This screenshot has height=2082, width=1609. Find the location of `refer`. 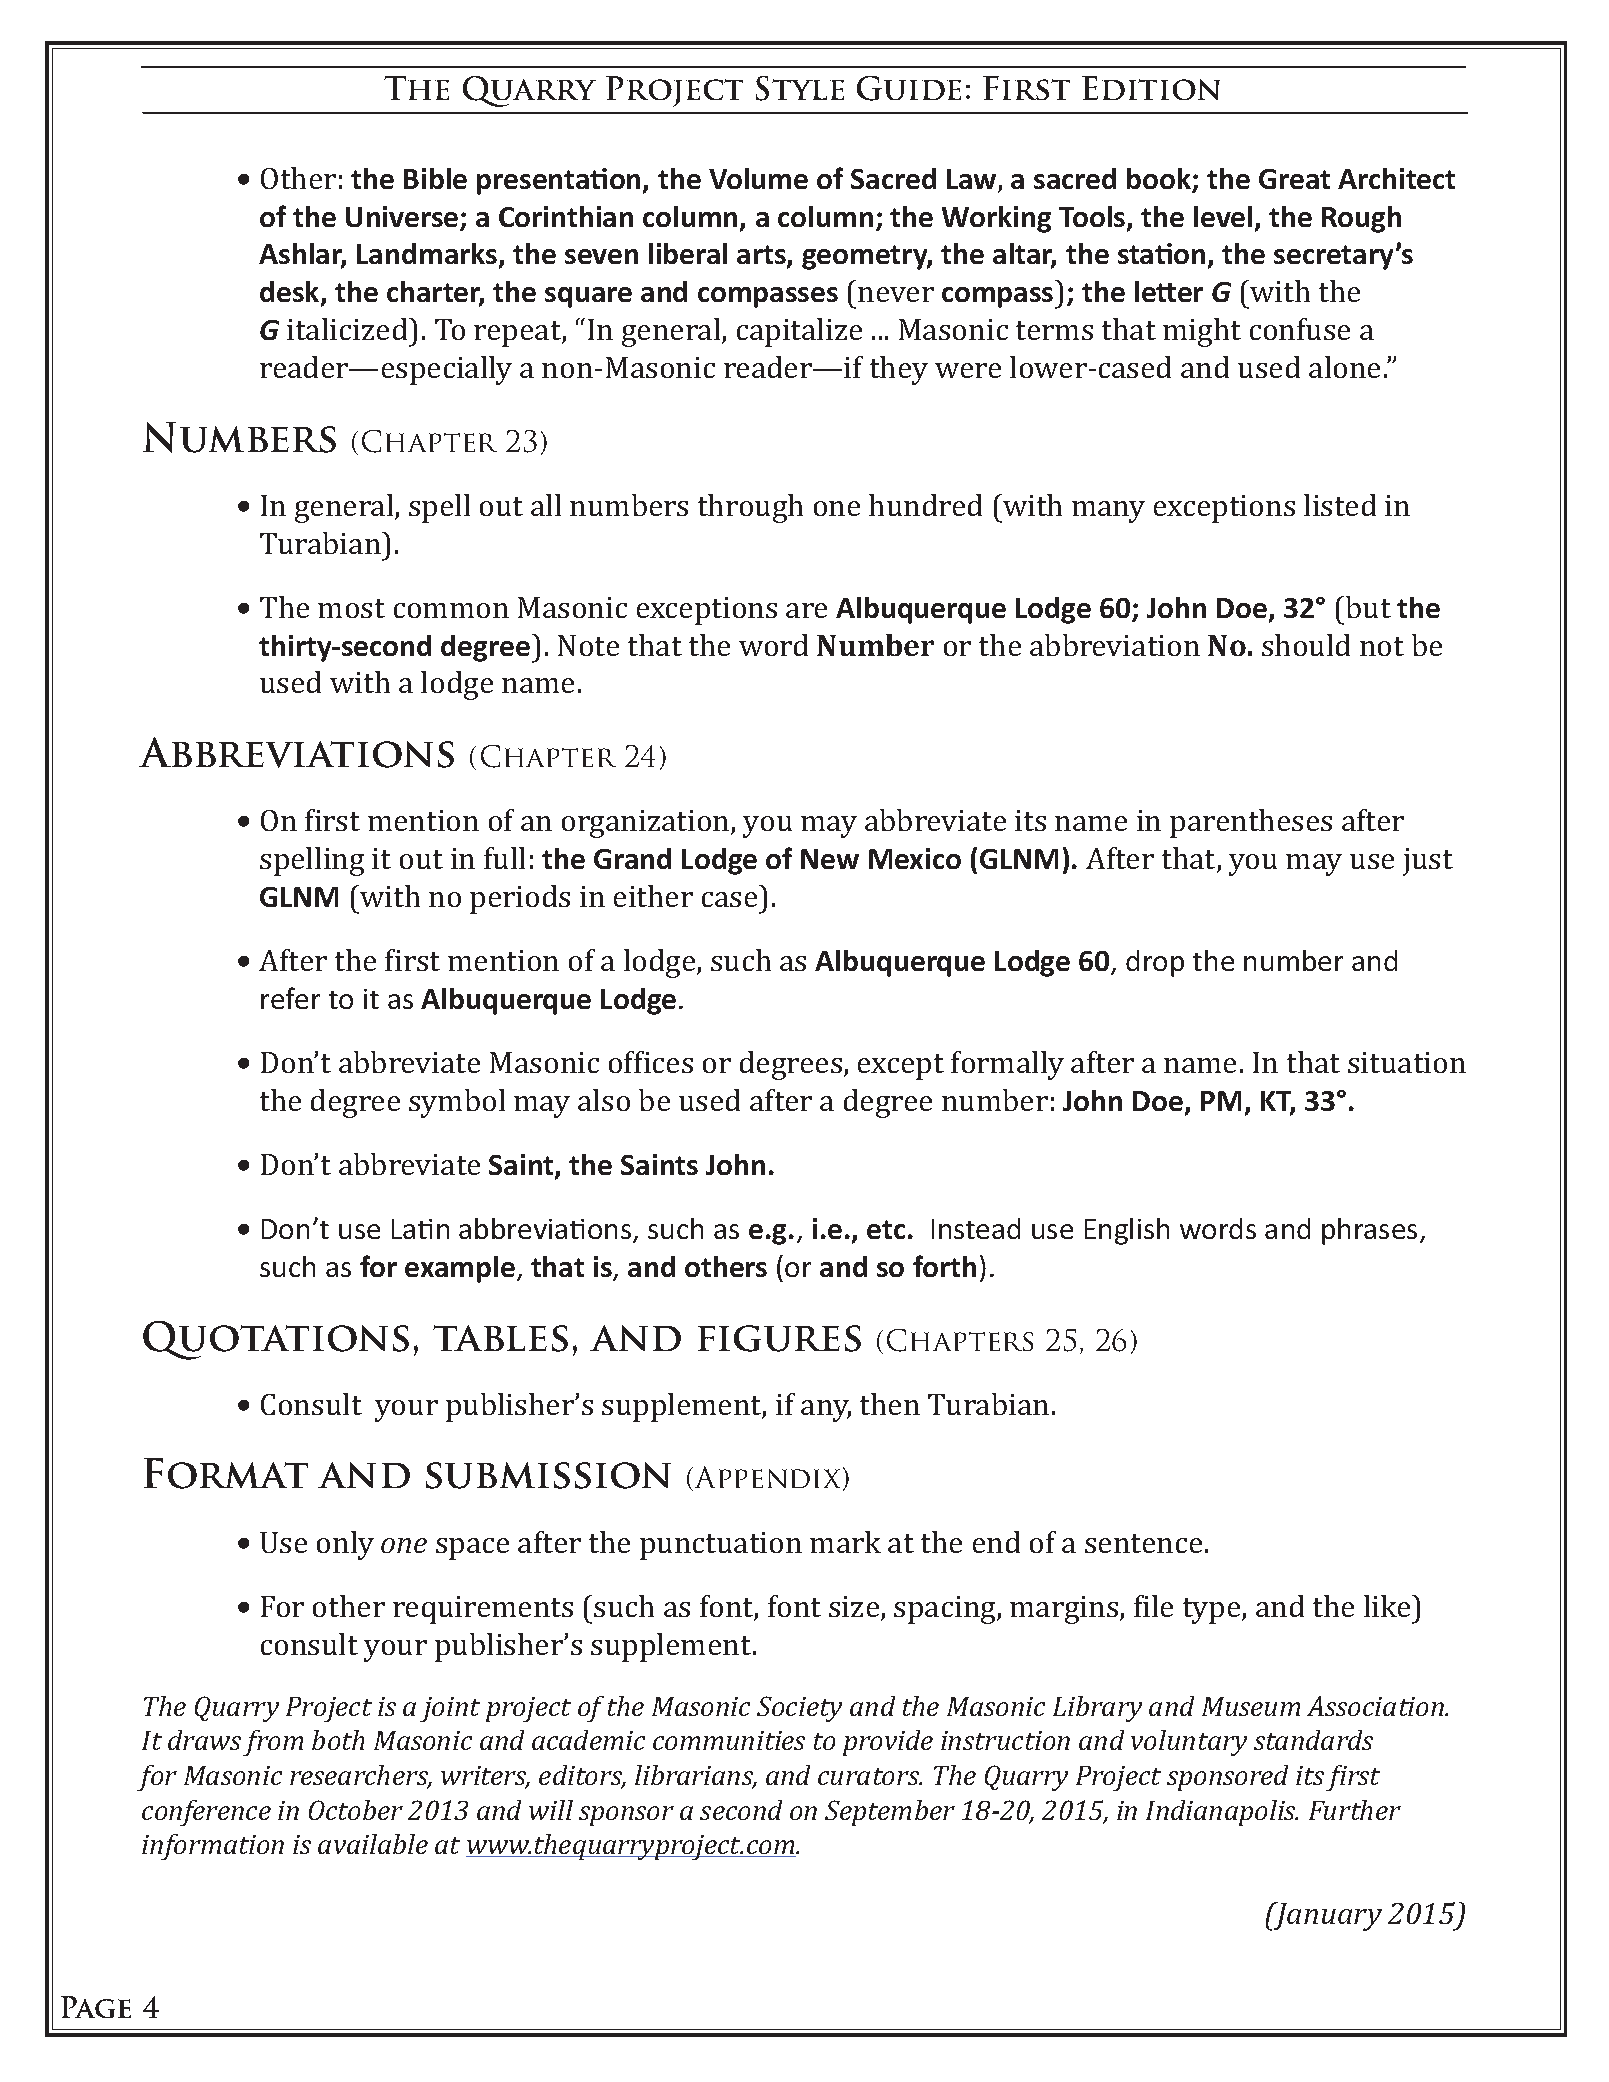

refer is located at coordinates (290, 998).
